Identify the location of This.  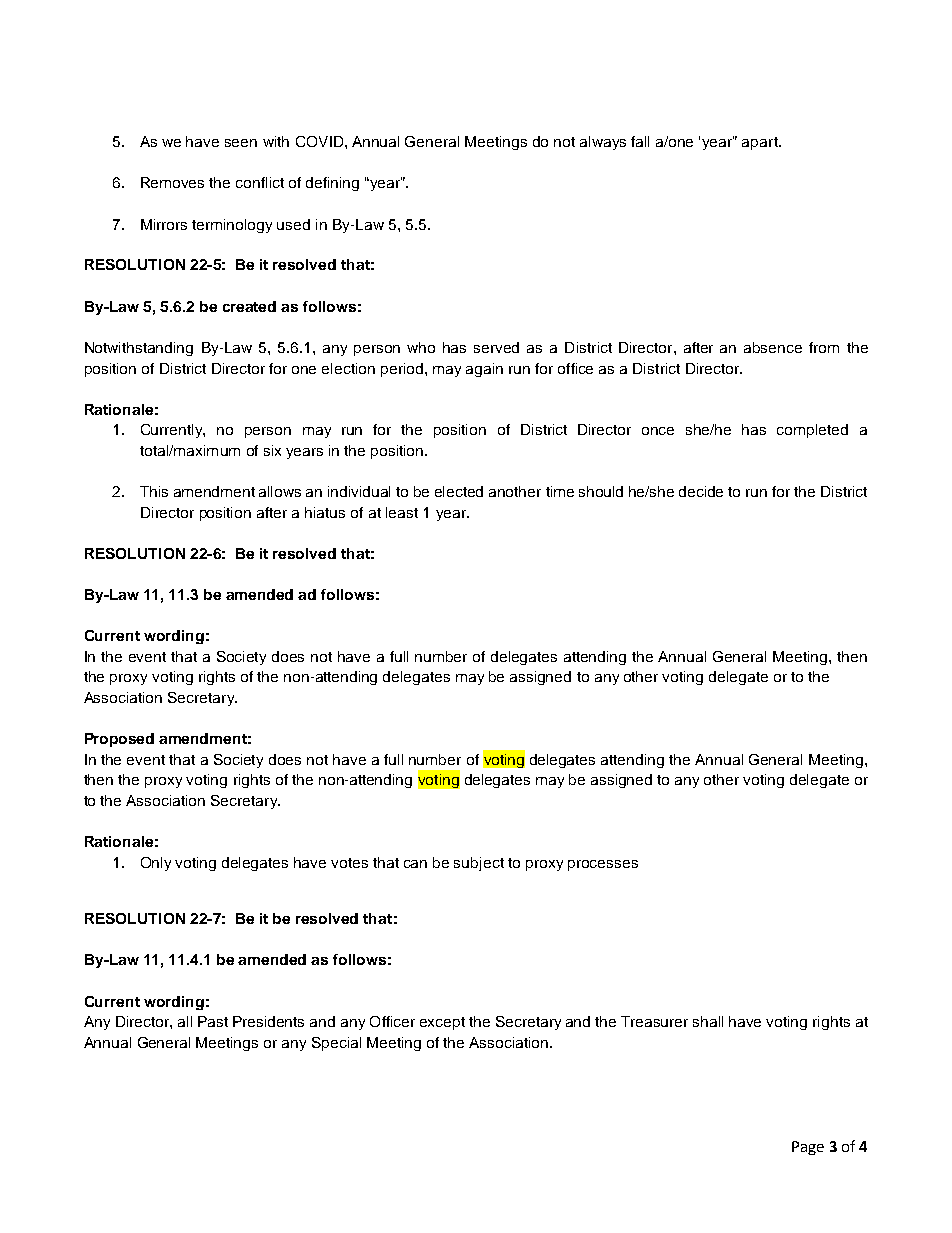
(154, 491).
